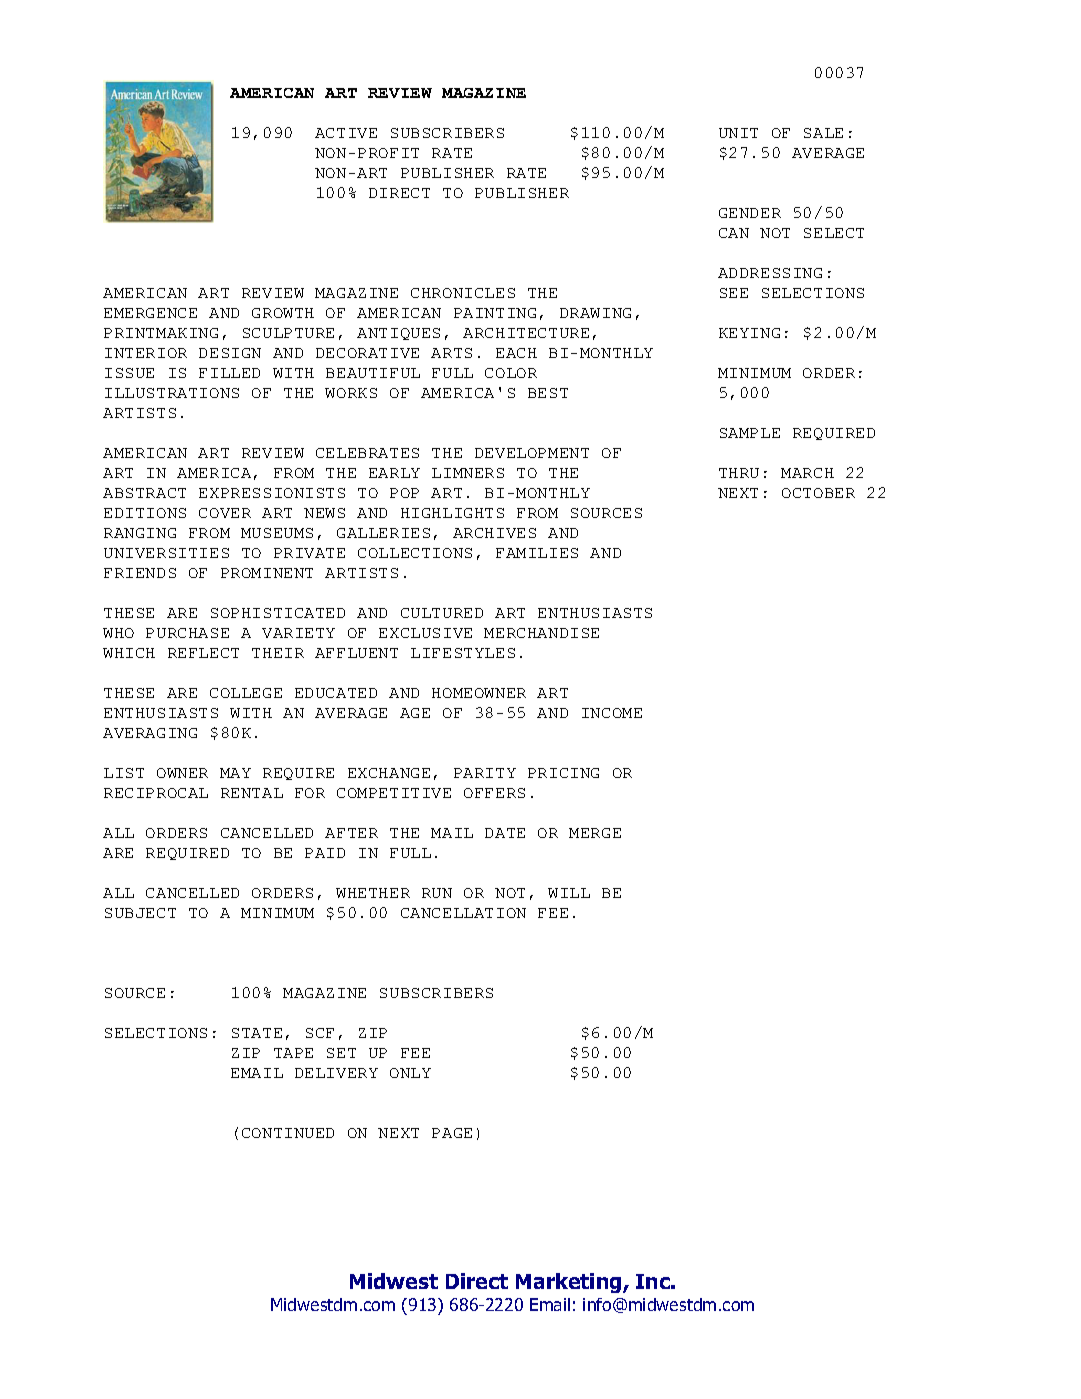  I want to click on CHRONICLES, so click(463, 293).
